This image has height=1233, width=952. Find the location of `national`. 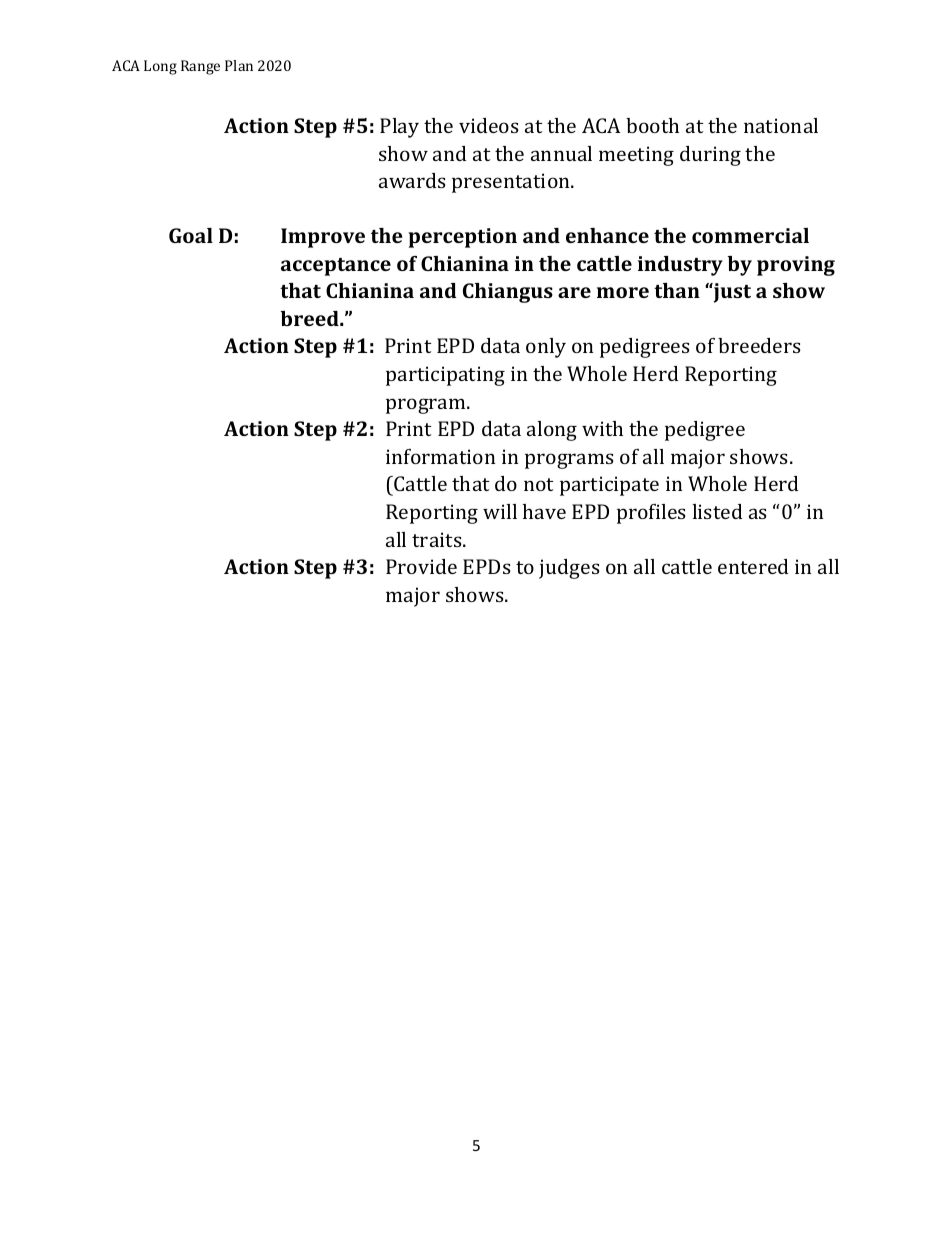

national is located at coordinates (781, 125).
